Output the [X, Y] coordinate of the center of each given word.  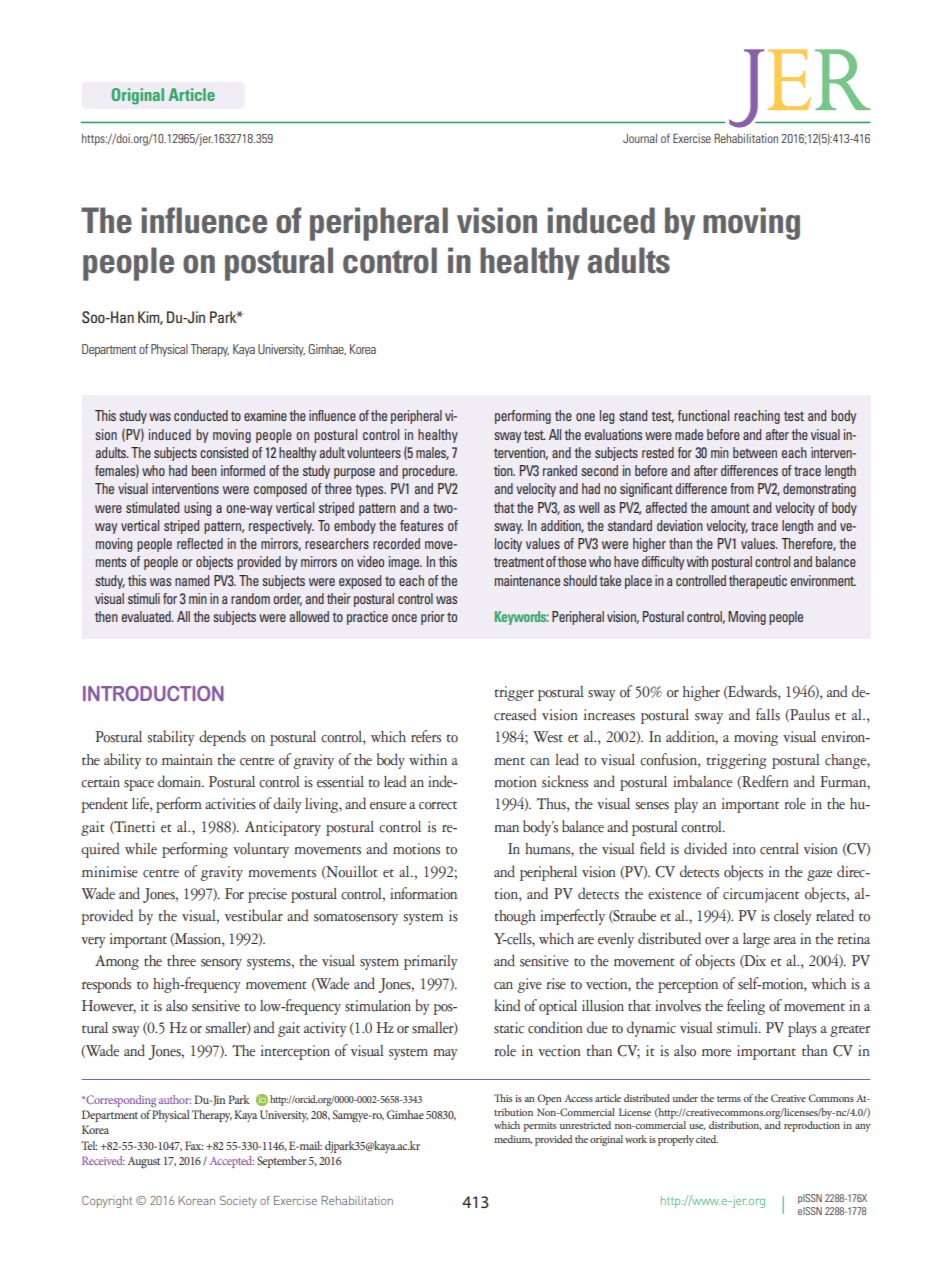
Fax [194, 1145]
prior [433, 618]
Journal [640, 138]
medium [513, 1139]
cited [707, 1139]
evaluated [147, 616]
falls [768, 714]
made [689, 434]
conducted [201, 415]
